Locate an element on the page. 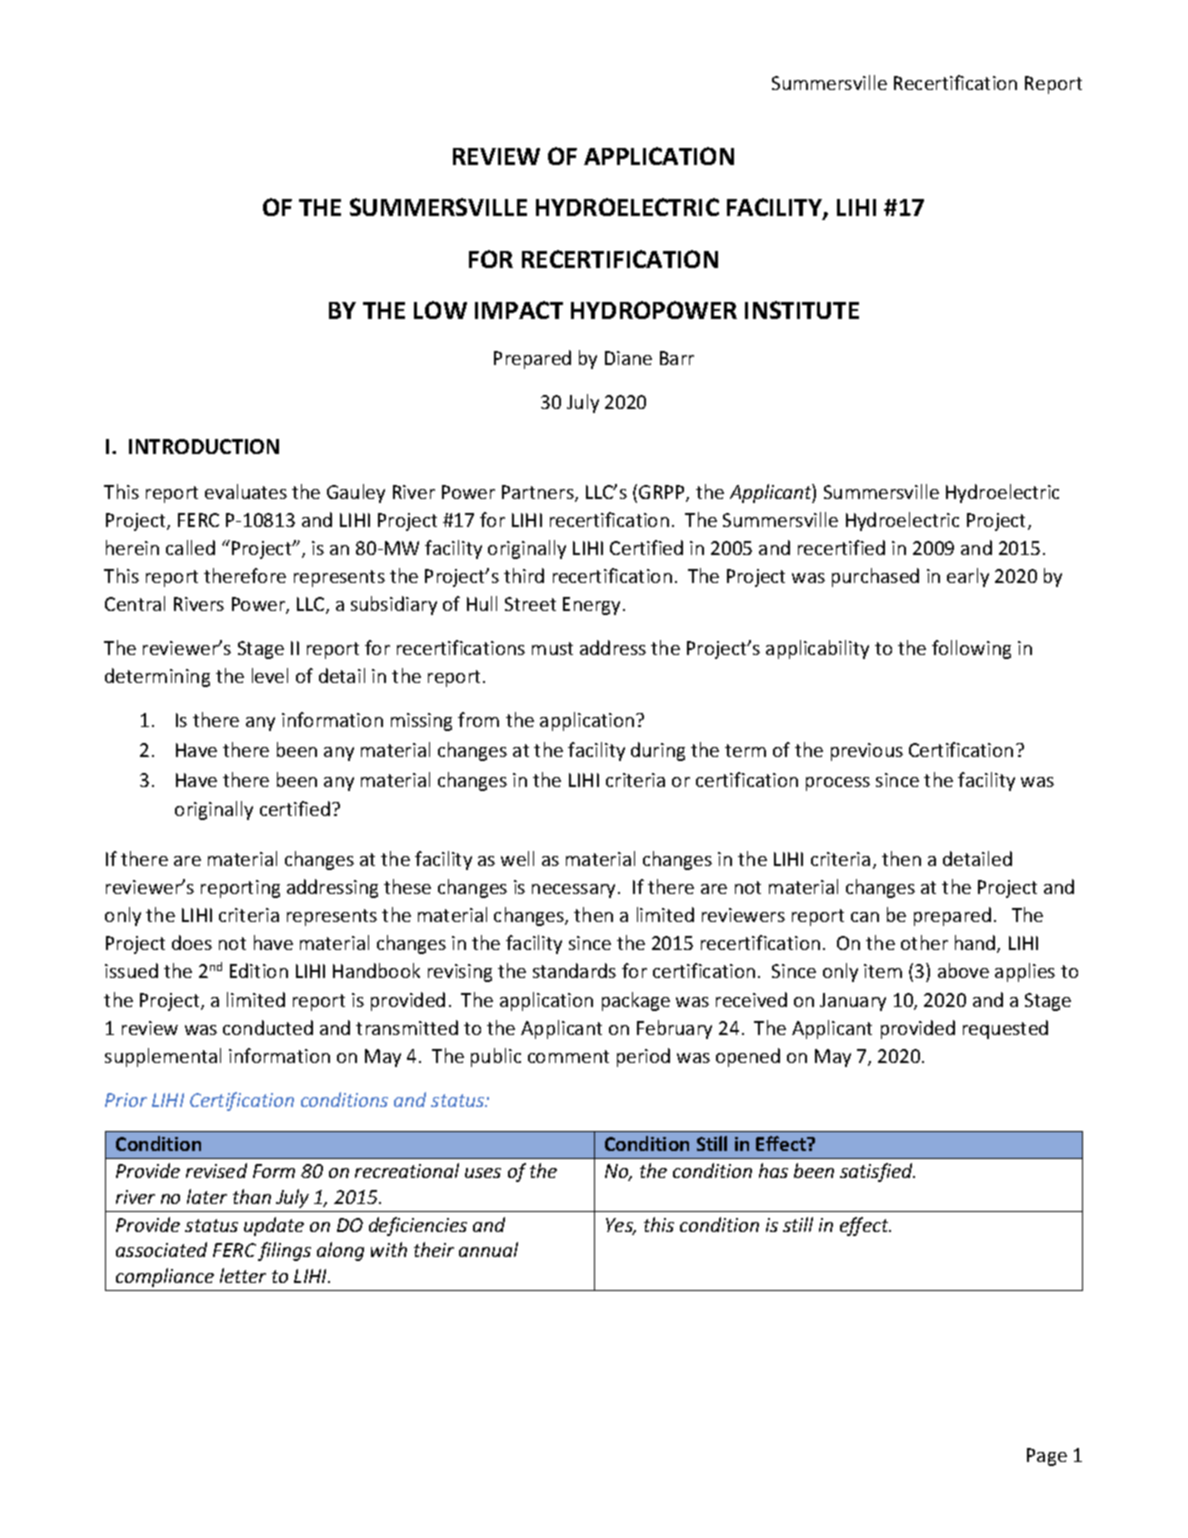 Image resolution: width=1188 pixels, height=1538 pixels. Diane is located at coordinates (628, 358).
